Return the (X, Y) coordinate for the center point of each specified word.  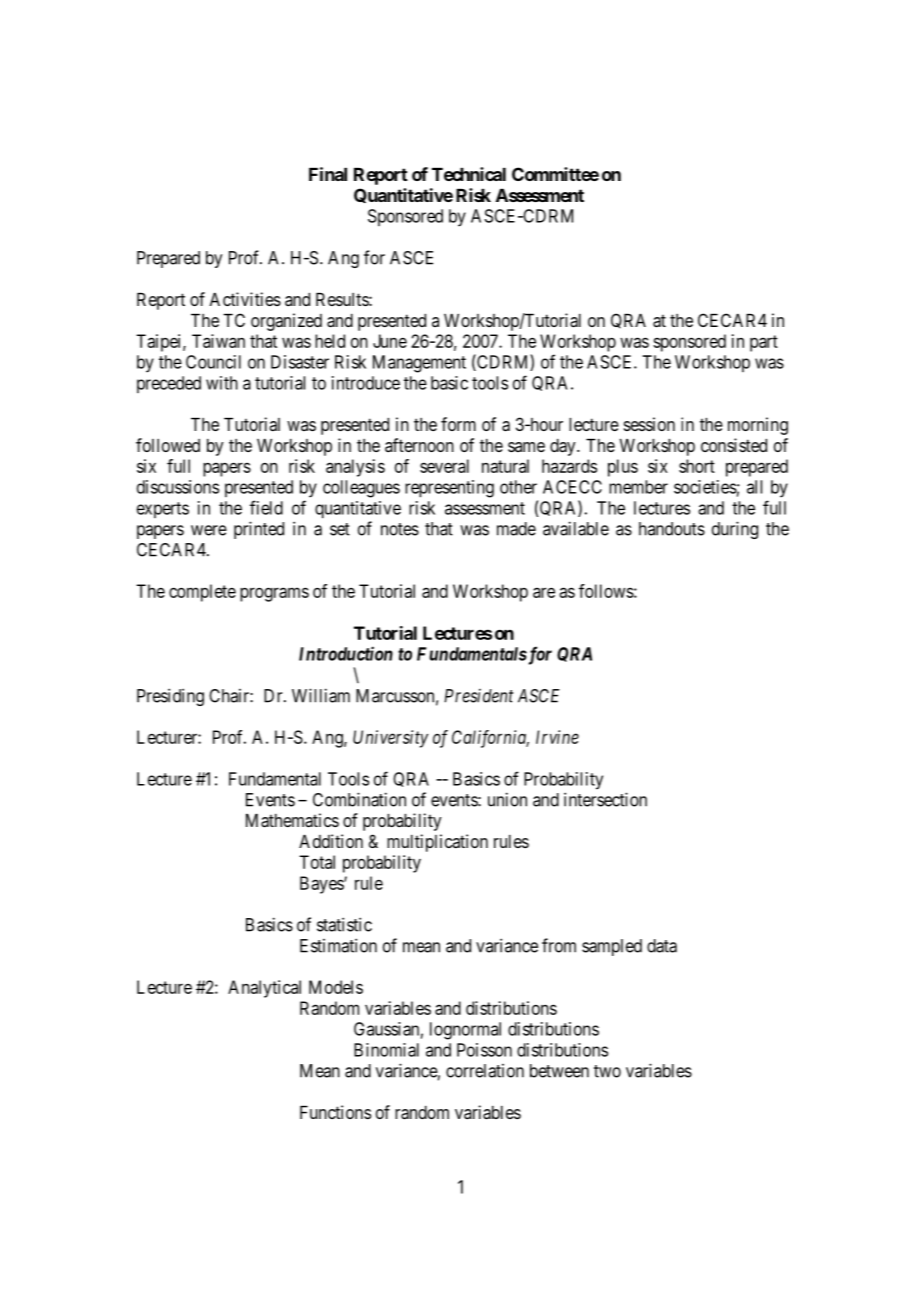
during (735, 530)
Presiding (170, 697)
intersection (605, 799)
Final (328, 174)
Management (419, 364)
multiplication (437, 843)
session (649, 424)
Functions (335, 1112)
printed (259, 530)
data (662, 946)
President (478, 696)
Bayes (322, 885)
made (516, 529)
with (222, 383)
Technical (469, 174)
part (764, 343)
